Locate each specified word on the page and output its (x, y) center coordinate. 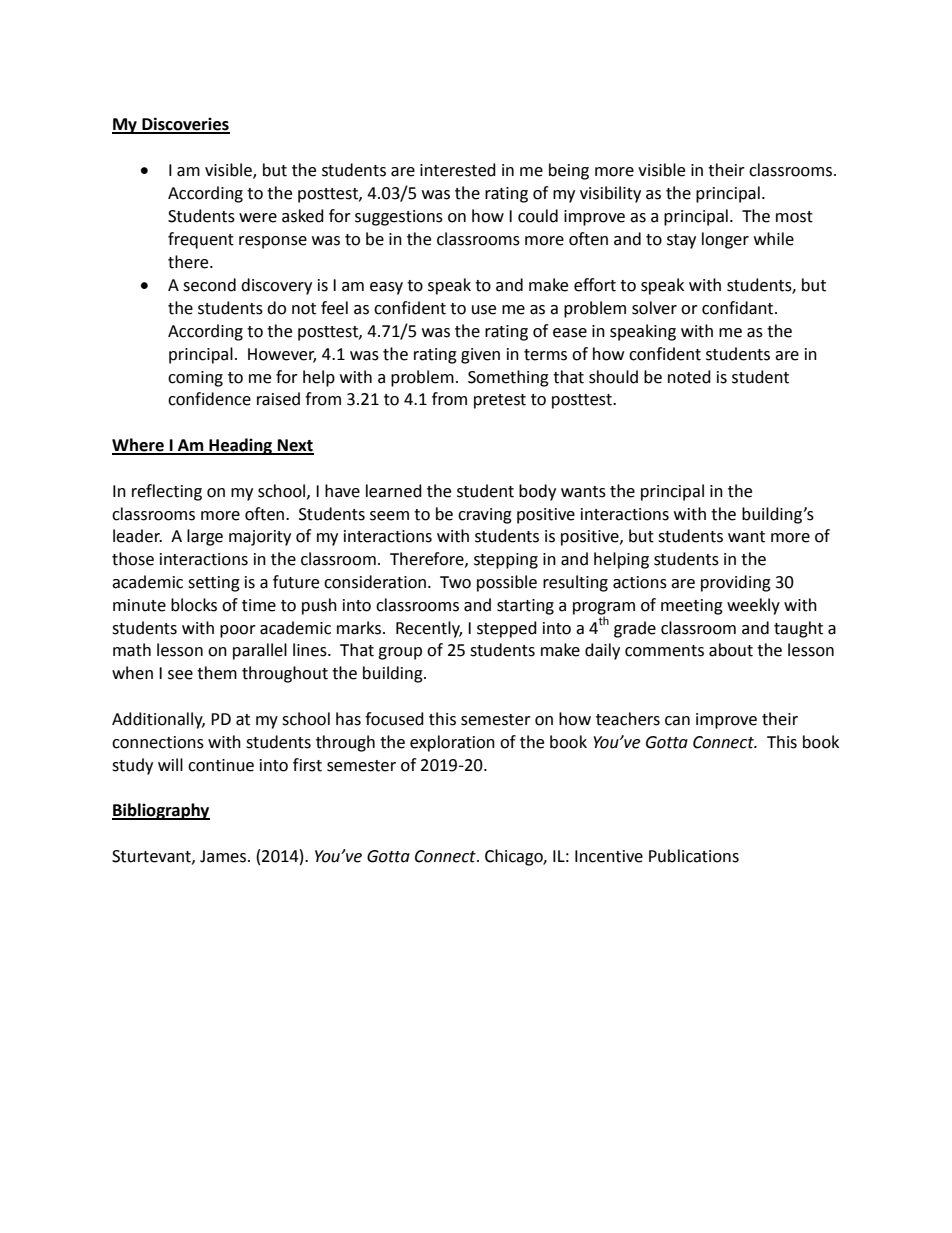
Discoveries (185, 125)
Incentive (609, 856)
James (223, 856)
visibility (610, 194)
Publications (694, 856)
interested (458, 170)
